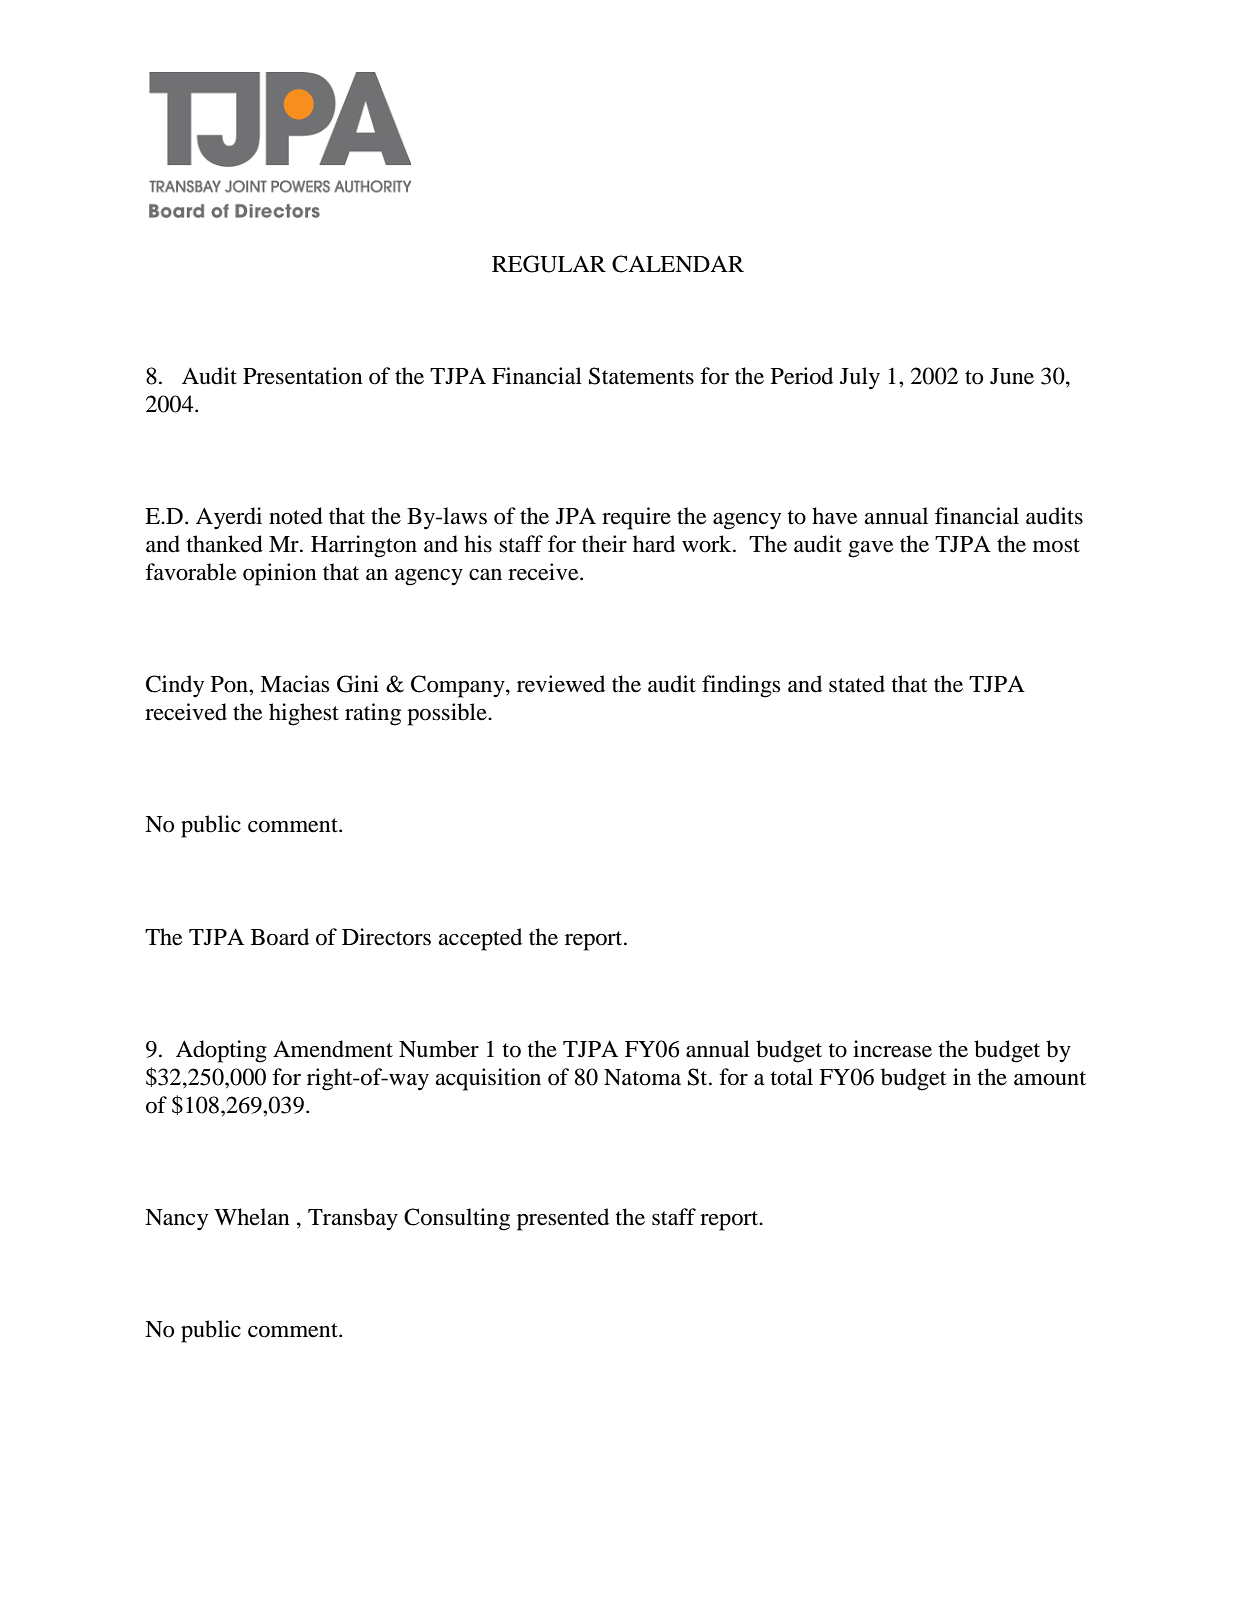 This image has height=1600, width=1236. What do you see at coordinates (303, 376) in the image?
I see `Presentation` at bounding box center [303, 376].
